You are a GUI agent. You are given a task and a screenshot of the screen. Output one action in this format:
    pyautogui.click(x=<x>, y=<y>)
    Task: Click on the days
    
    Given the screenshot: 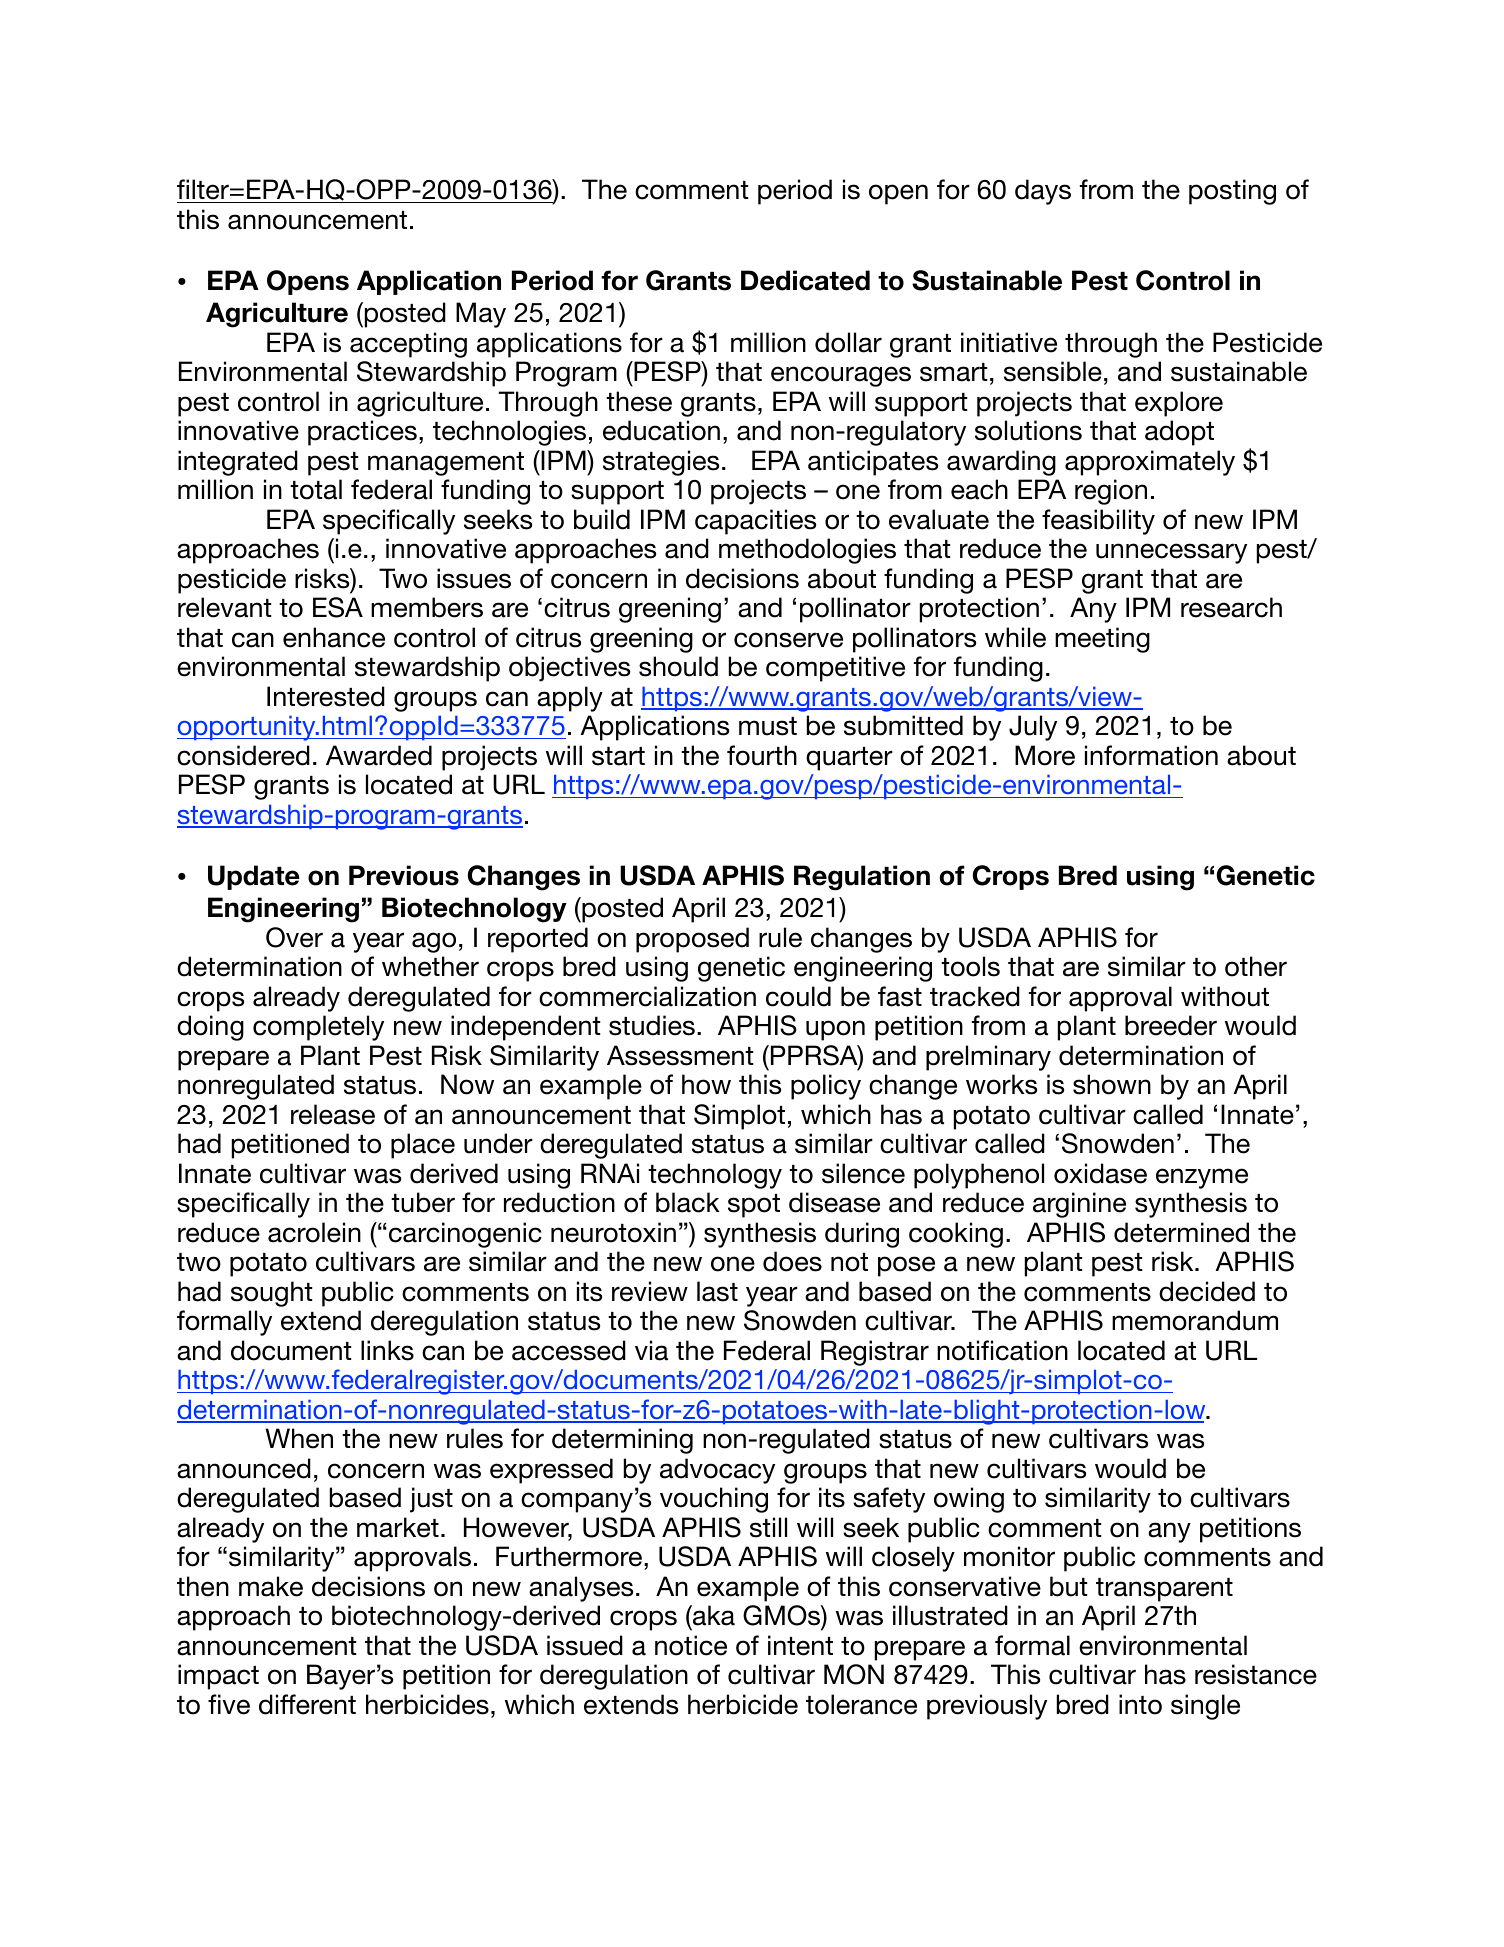 What is the action you would take?
    pyautogui.click(x=1043, y=192)
